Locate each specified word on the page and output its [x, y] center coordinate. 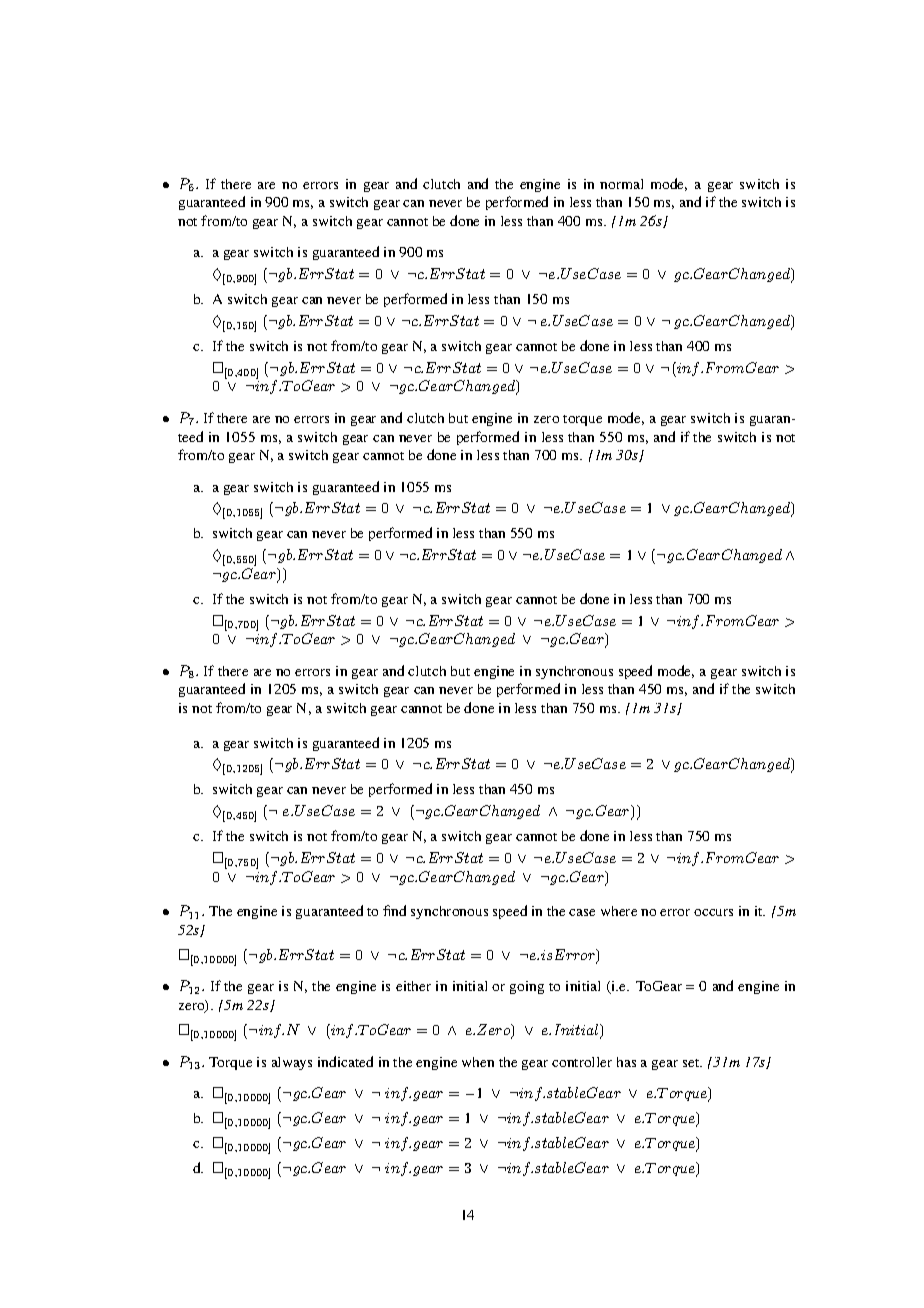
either [413, 986]
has [626, 1062]
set [692, 1063]
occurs [713, 912]
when [478, 1062]
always [292, 1063]
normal [621, 184]
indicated [345, 1061]
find [394, 910]
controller [582, 1062]
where [619, 911]
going [527, 987]
